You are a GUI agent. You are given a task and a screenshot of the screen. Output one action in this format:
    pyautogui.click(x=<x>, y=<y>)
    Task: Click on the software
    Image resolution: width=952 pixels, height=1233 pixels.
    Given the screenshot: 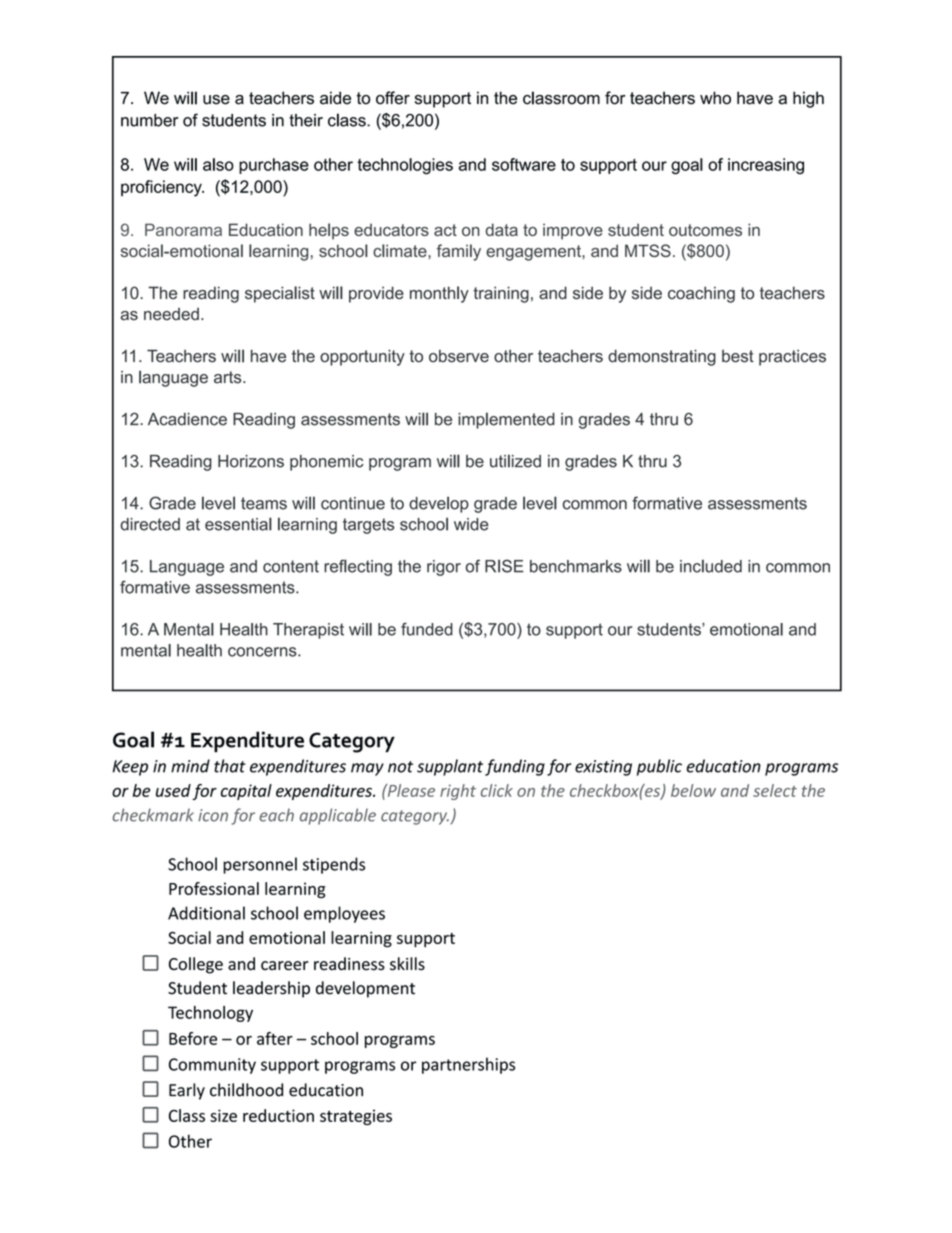 What is the action you would take?
    pyautogui.click(x=524, y=164)
